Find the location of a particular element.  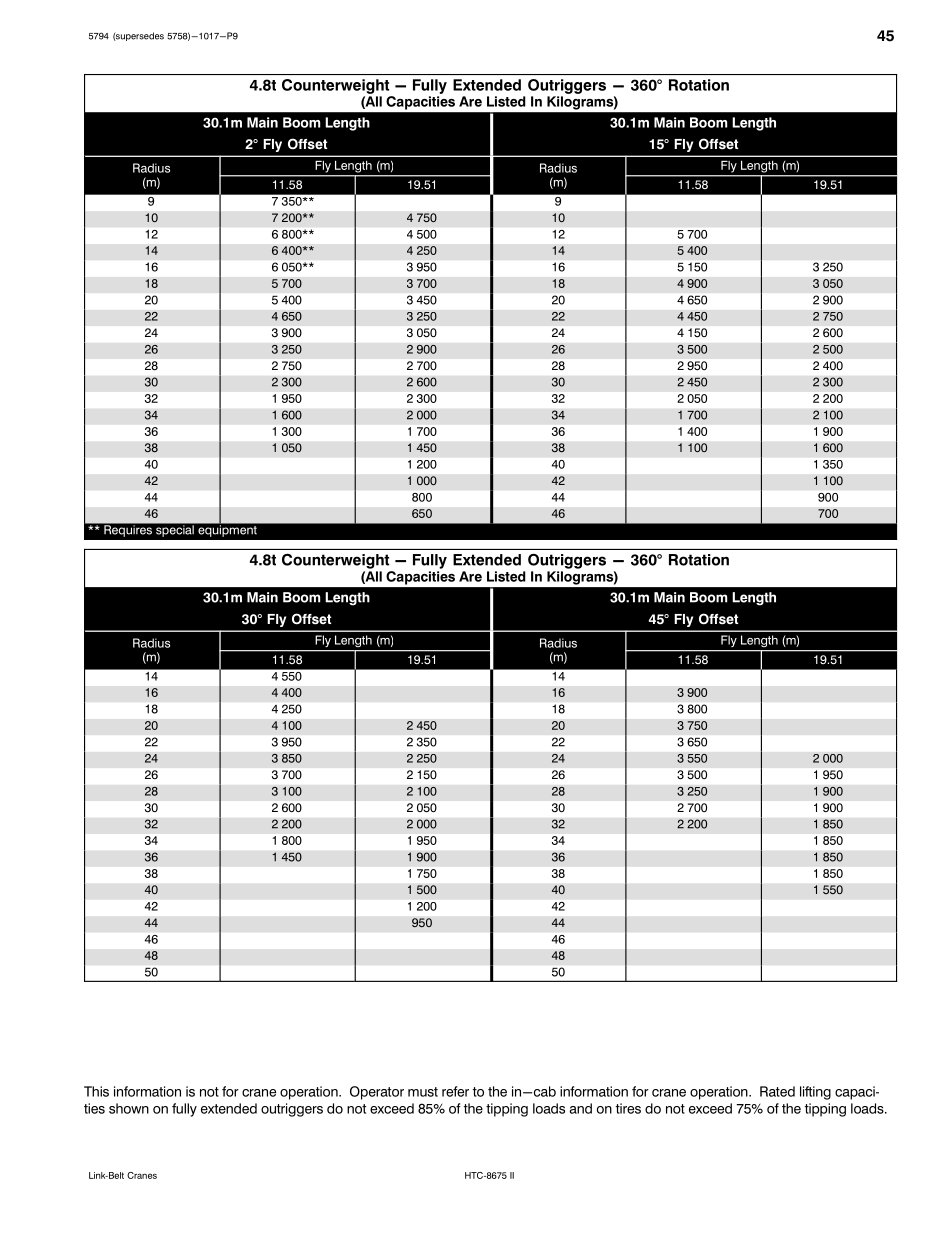

and is located at coordinates (580, 1108).
